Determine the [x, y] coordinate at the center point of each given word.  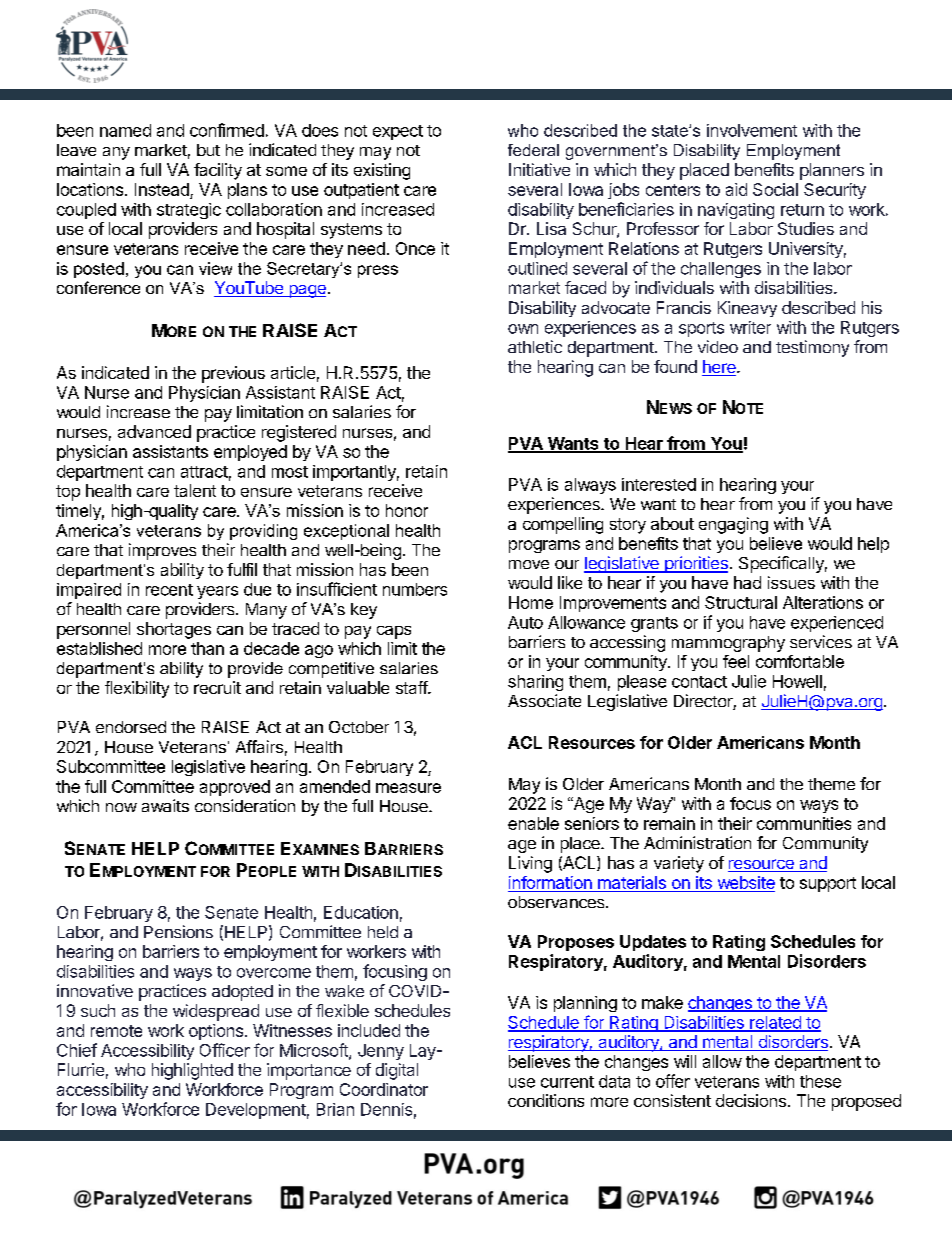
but [208, 150]
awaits [165, 805]
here [720, 368]
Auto [525, 622]
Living [530, 864]
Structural [741, 602]
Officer [225, 1050]
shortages [174, 630]
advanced [154, 431]
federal [533, 150]
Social [775, 189]
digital [397, 1071]
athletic [535, 346]
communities [804, 823]
